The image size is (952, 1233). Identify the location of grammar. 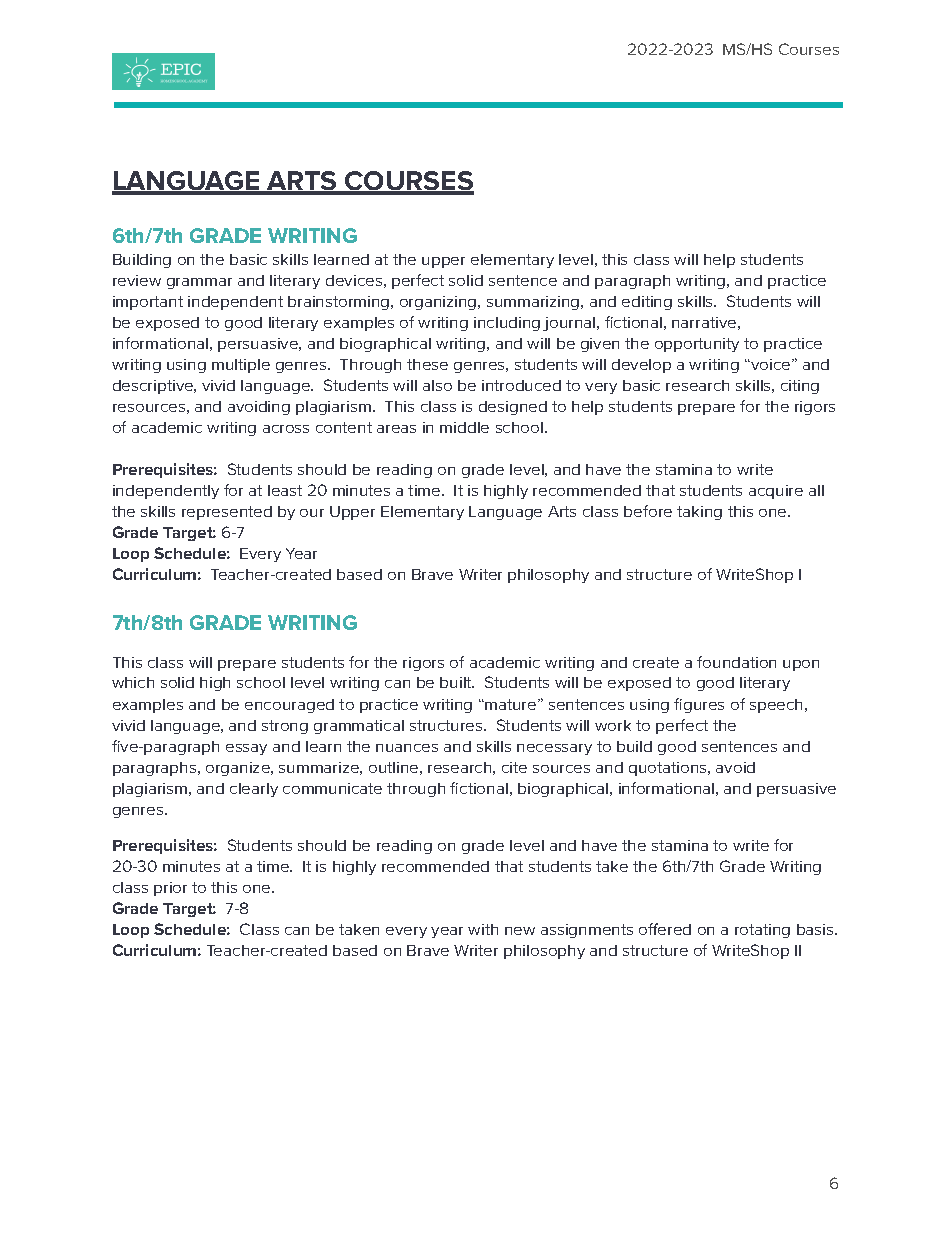
(199, 283).
